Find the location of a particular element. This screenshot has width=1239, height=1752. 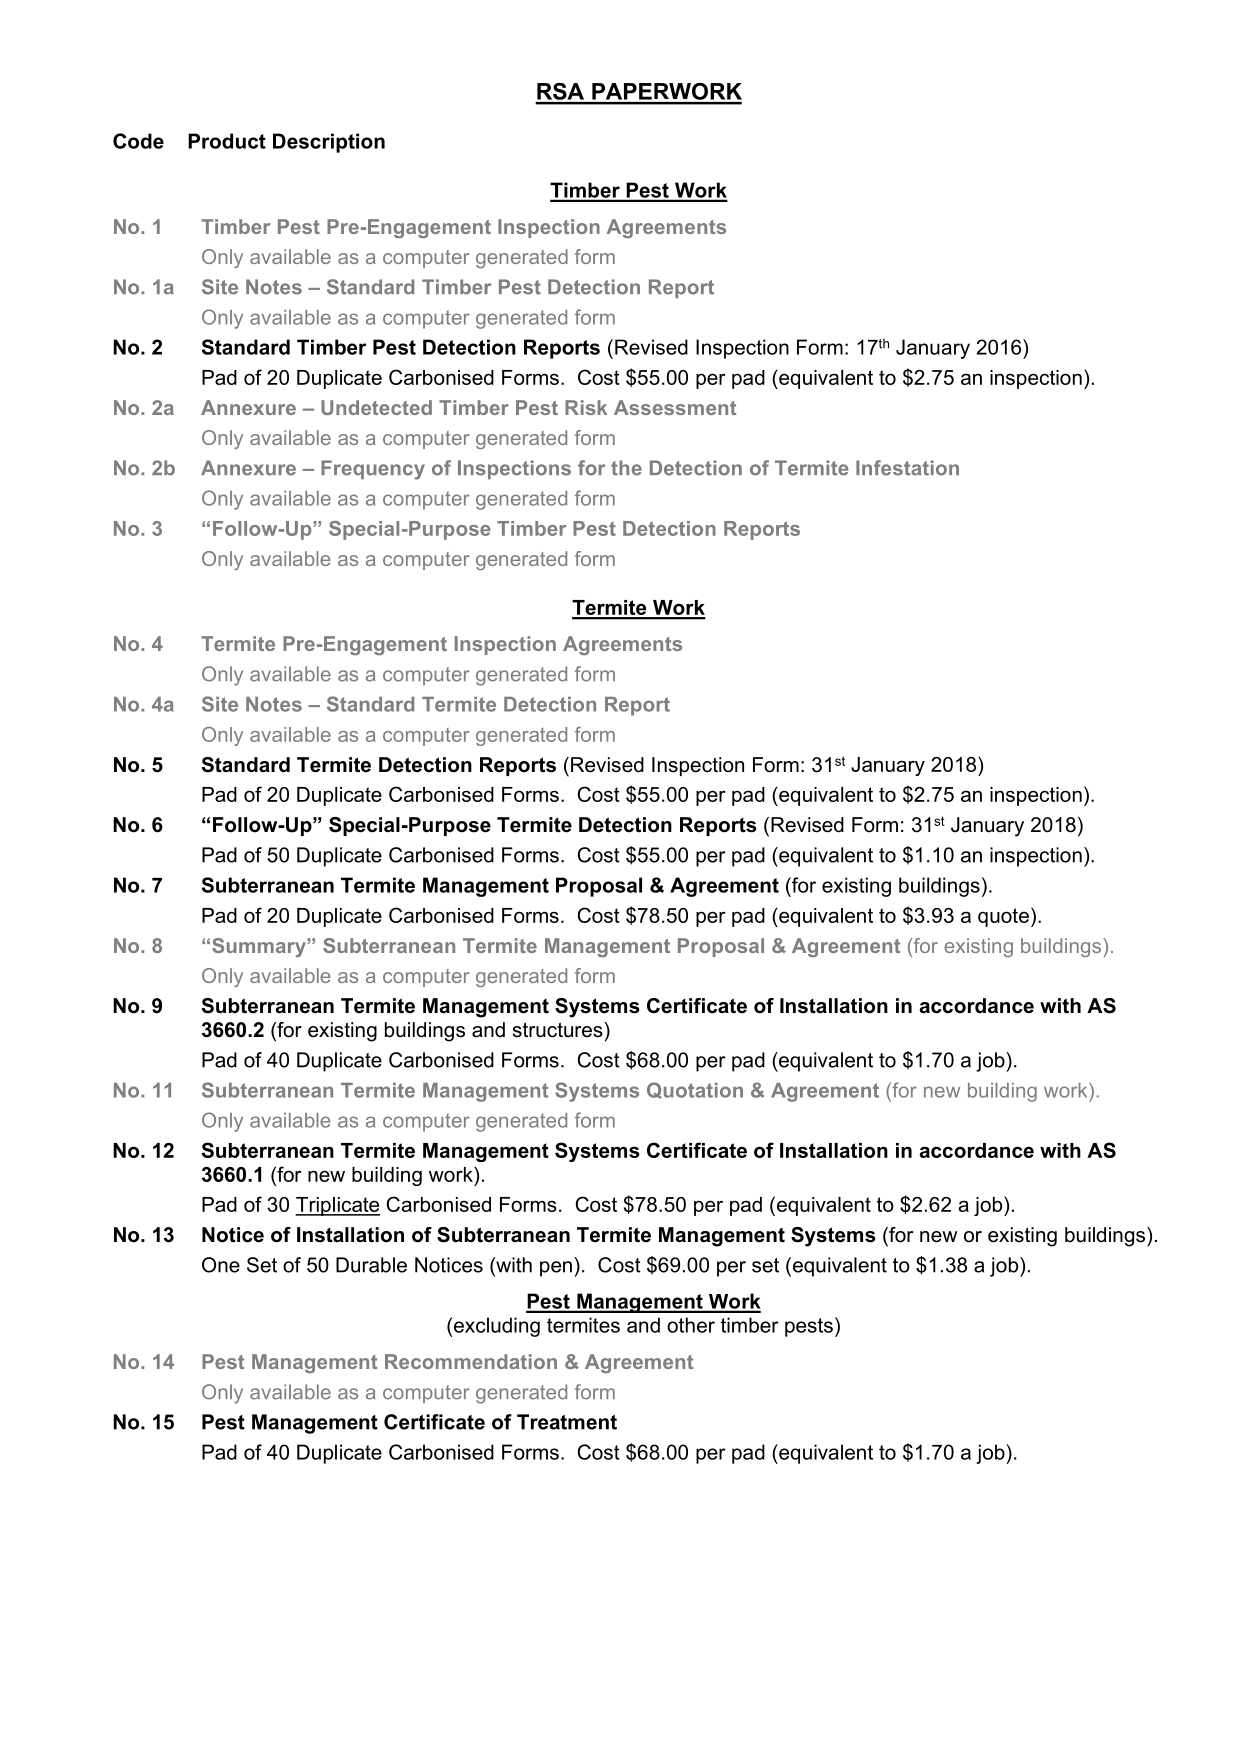

Treatment is located at coordinates (567, 1422).
